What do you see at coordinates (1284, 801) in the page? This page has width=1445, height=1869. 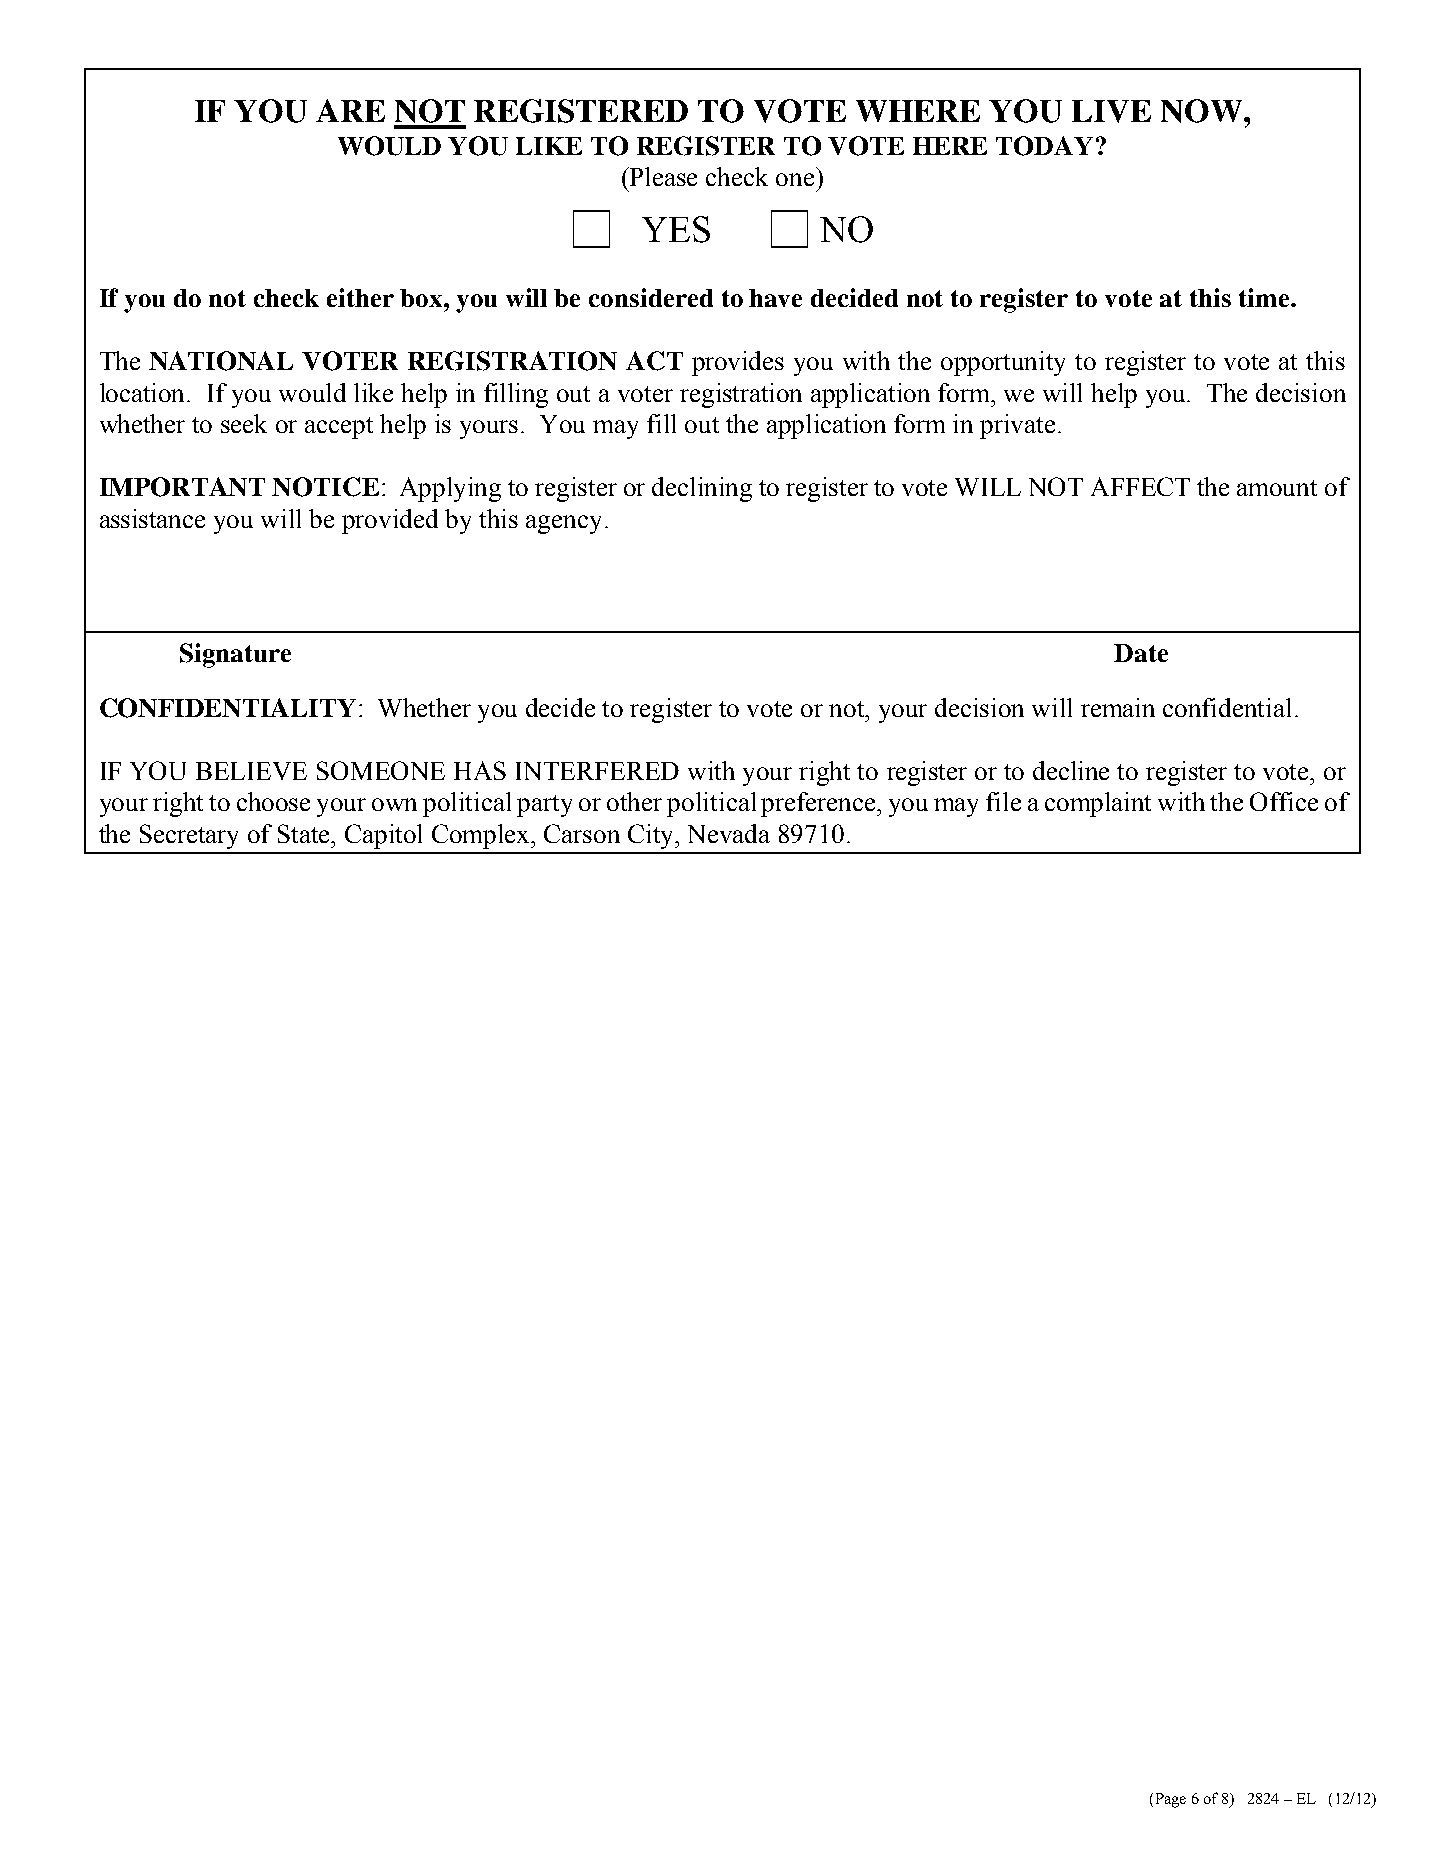 I see `Office` at bounding box center [1284, 801].
